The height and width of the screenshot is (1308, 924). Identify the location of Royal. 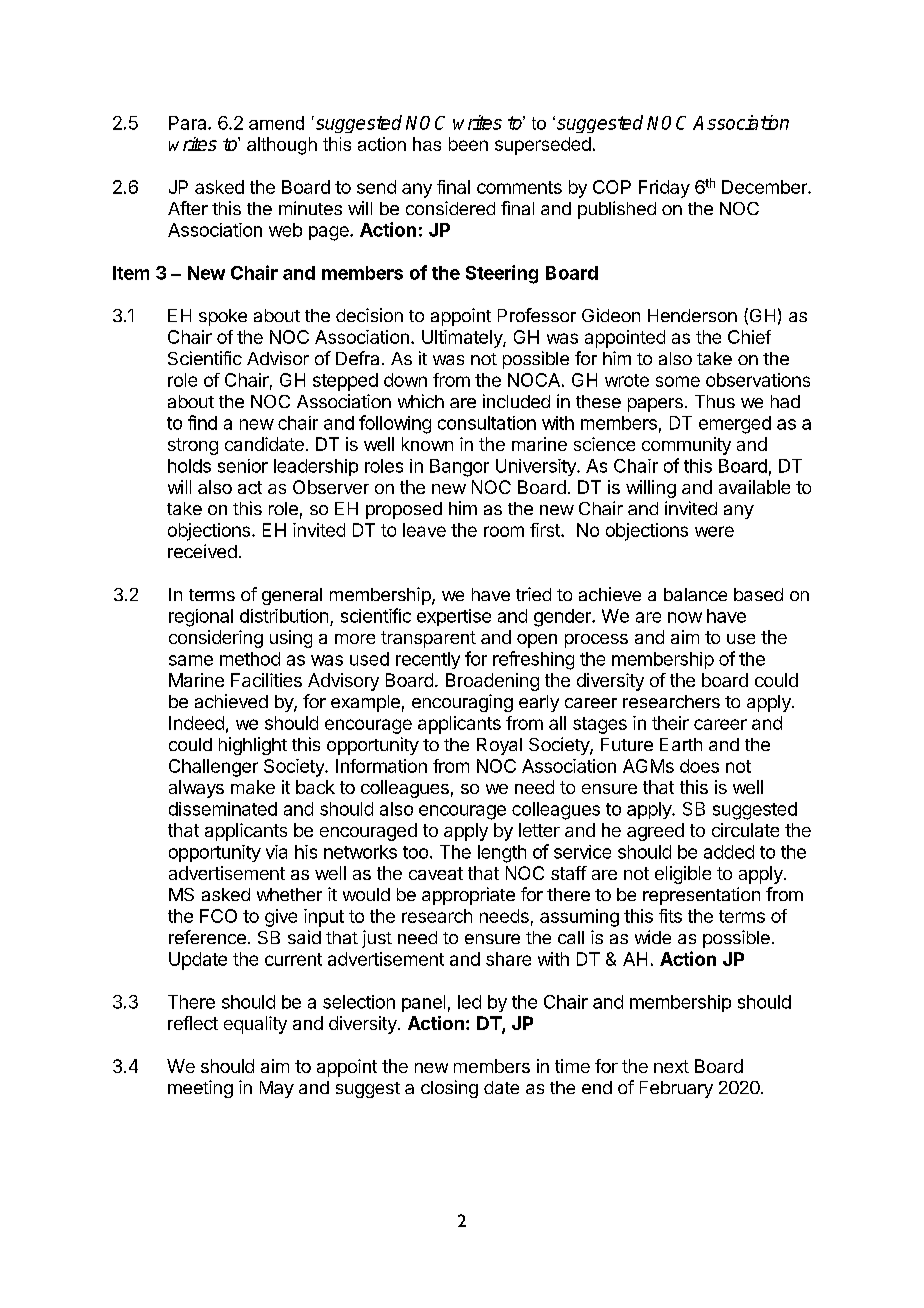
(499, 746).
